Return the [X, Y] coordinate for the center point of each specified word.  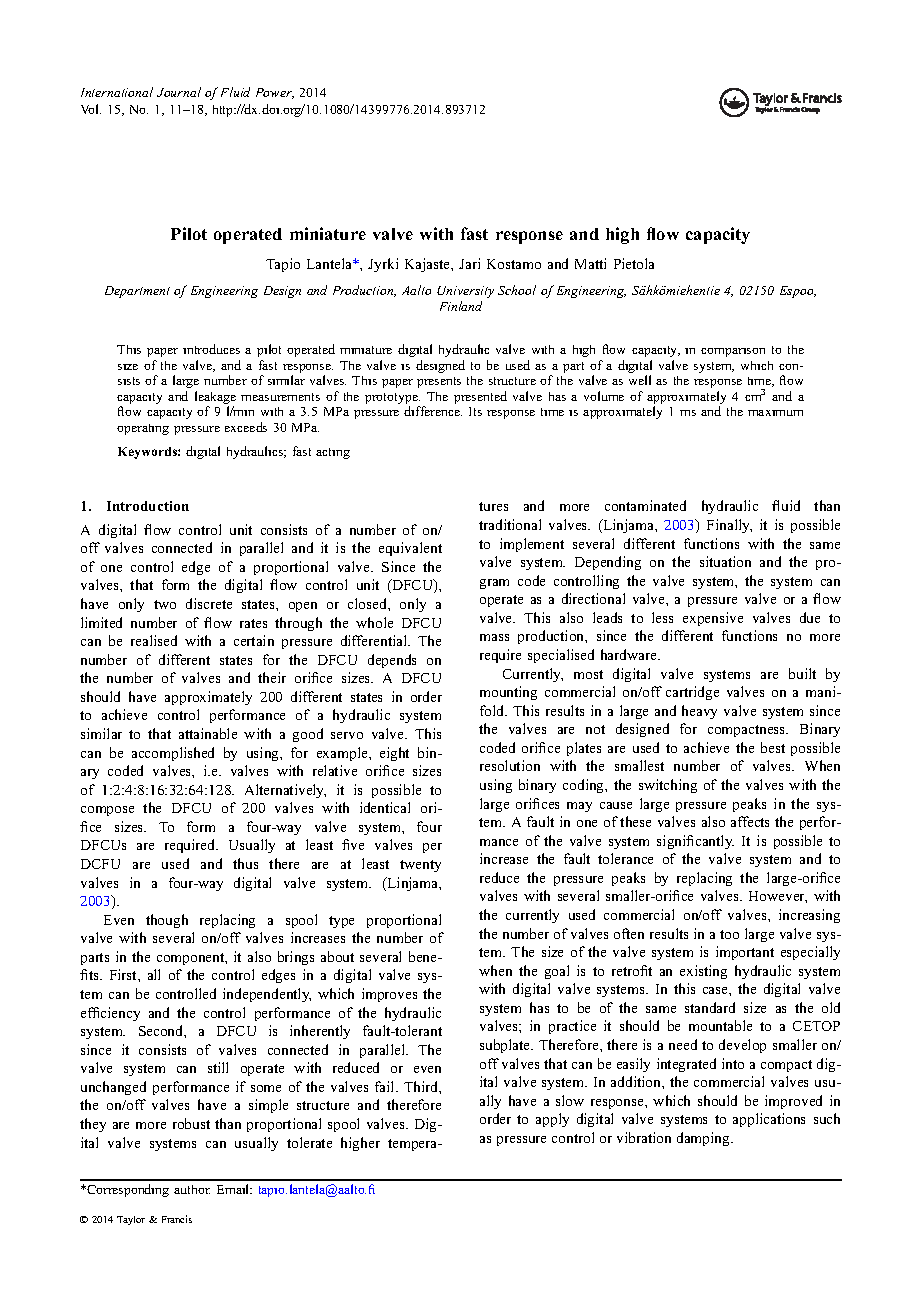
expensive [713, 619]
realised [154, 640]
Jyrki [383, 265]
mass [494, 637]
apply [552, 1120]
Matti [590, 263]
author [192, 1189]
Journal [179, 92]
